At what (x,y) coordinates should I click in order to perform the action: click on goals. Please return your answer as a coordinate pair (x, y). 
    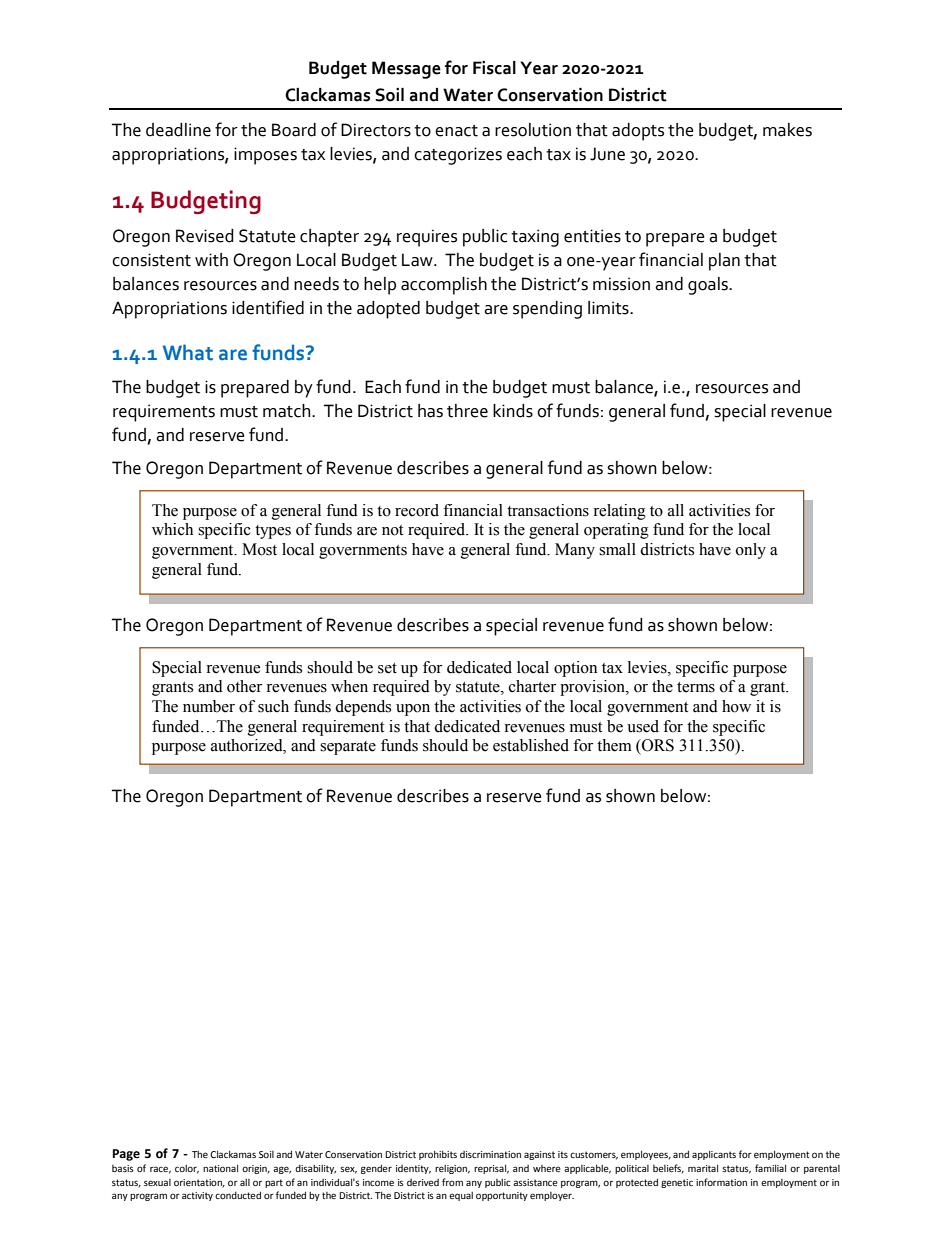
    Looking at the image, I should click on (709, 286).
